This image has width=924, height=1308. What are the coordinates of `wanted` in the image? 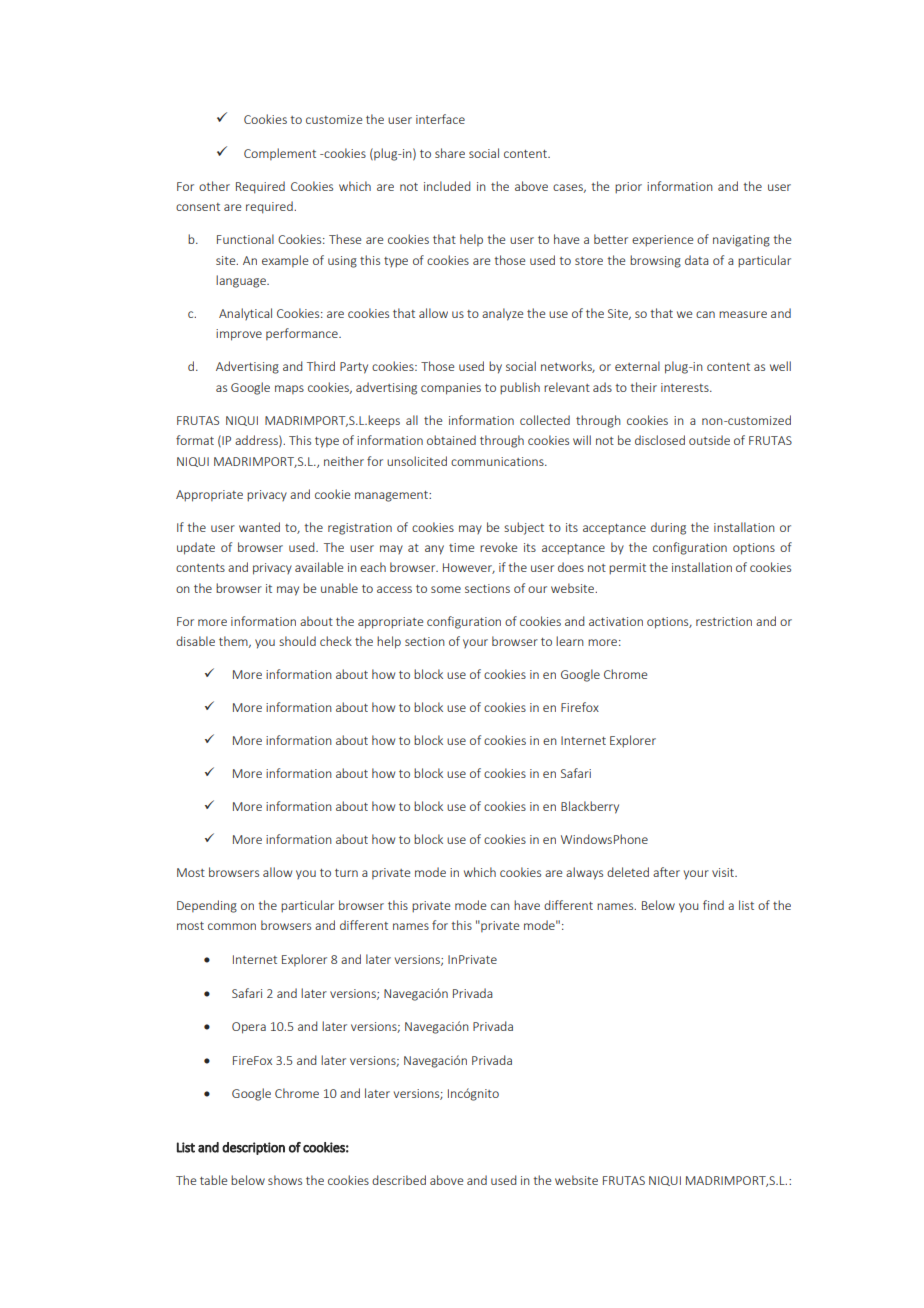 It's located at (259, 527).
